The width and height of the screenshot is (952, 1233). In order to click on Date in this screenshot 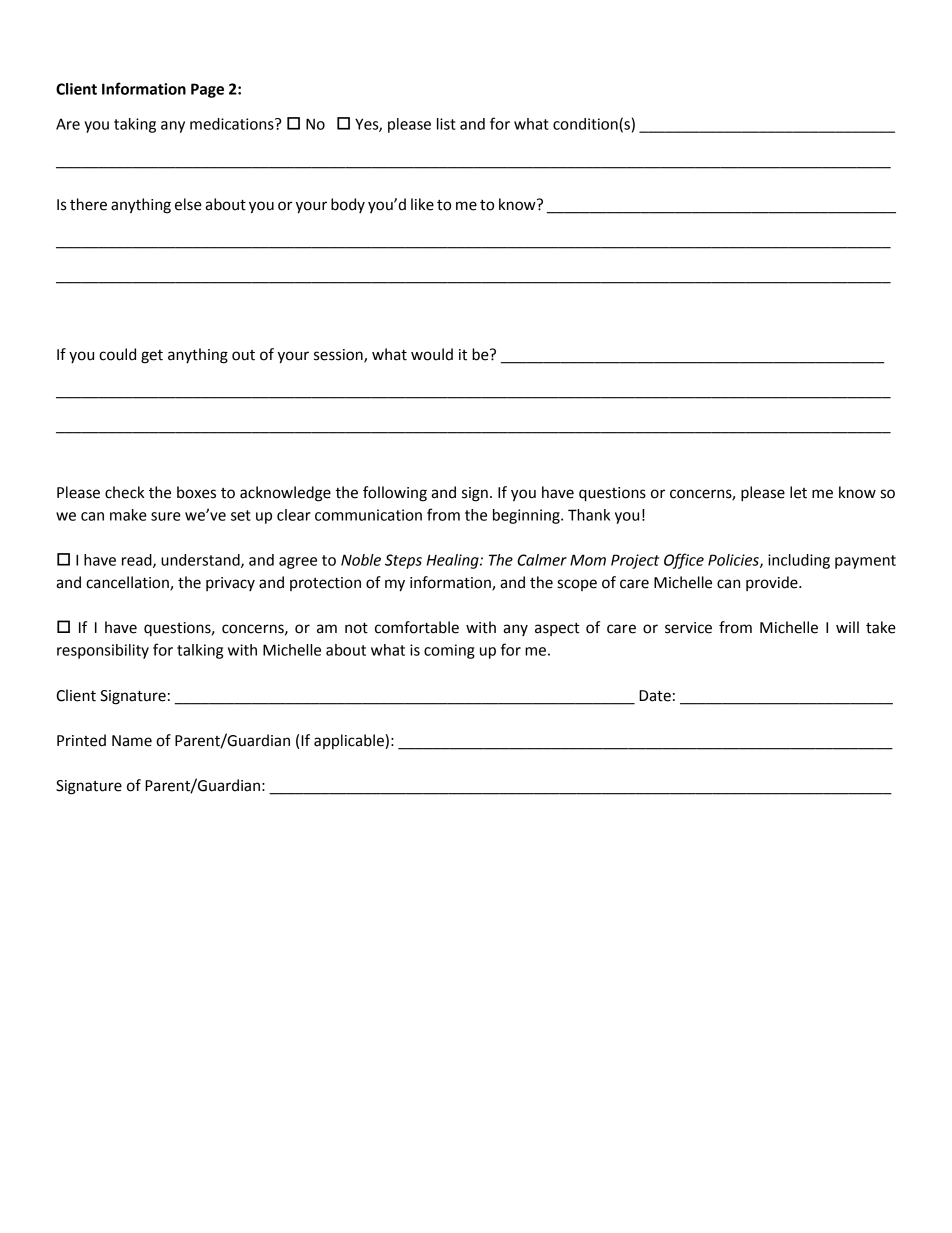, I will do `click(655, 696)`.
